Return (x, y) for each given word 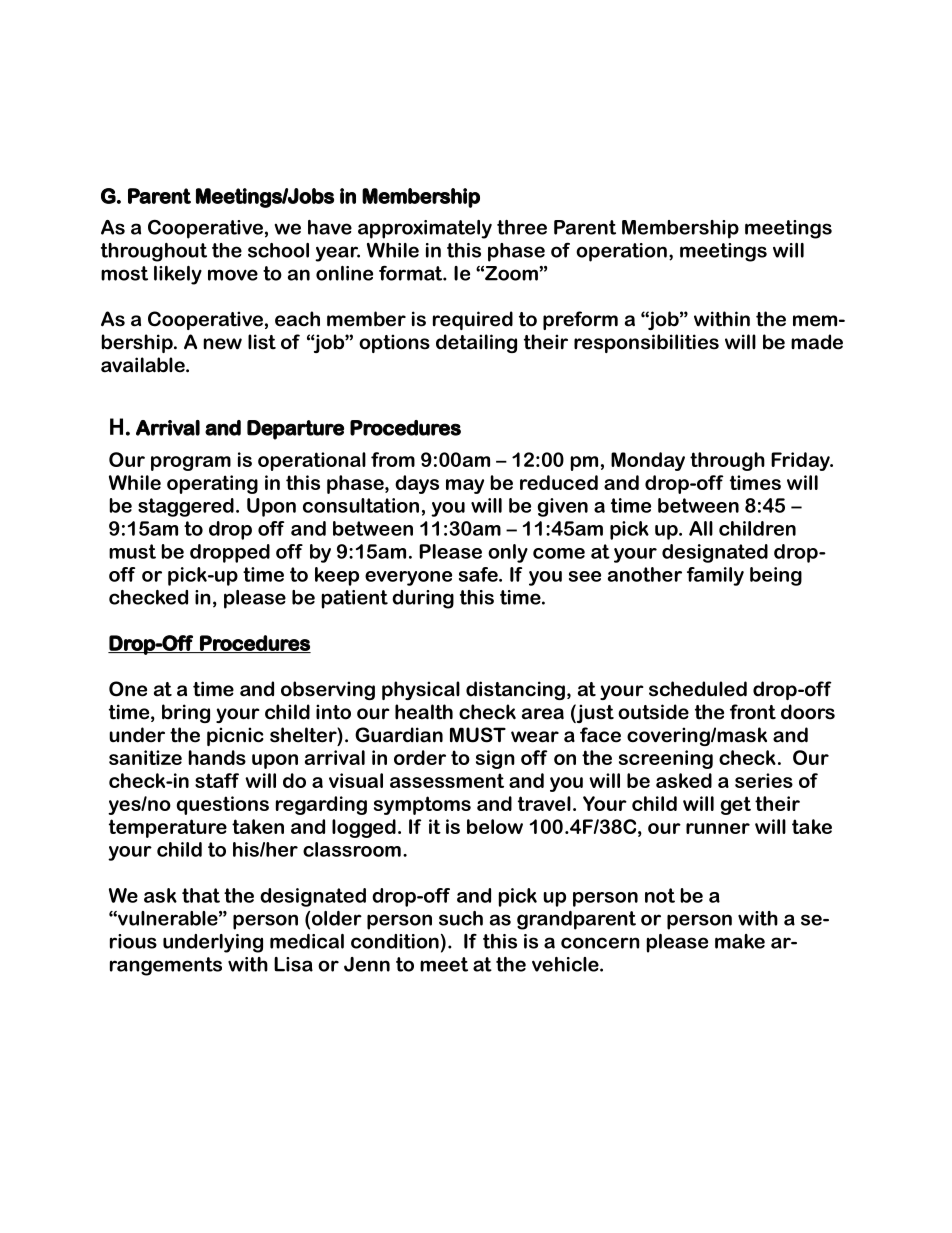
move (233, 275)
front (753, 712)
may (465, 486)
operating (212, 484)
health (424, 712)
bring (186, 713)
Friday (801, 461)
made (817, 342)
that (201, 895)
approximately (425, 229)
